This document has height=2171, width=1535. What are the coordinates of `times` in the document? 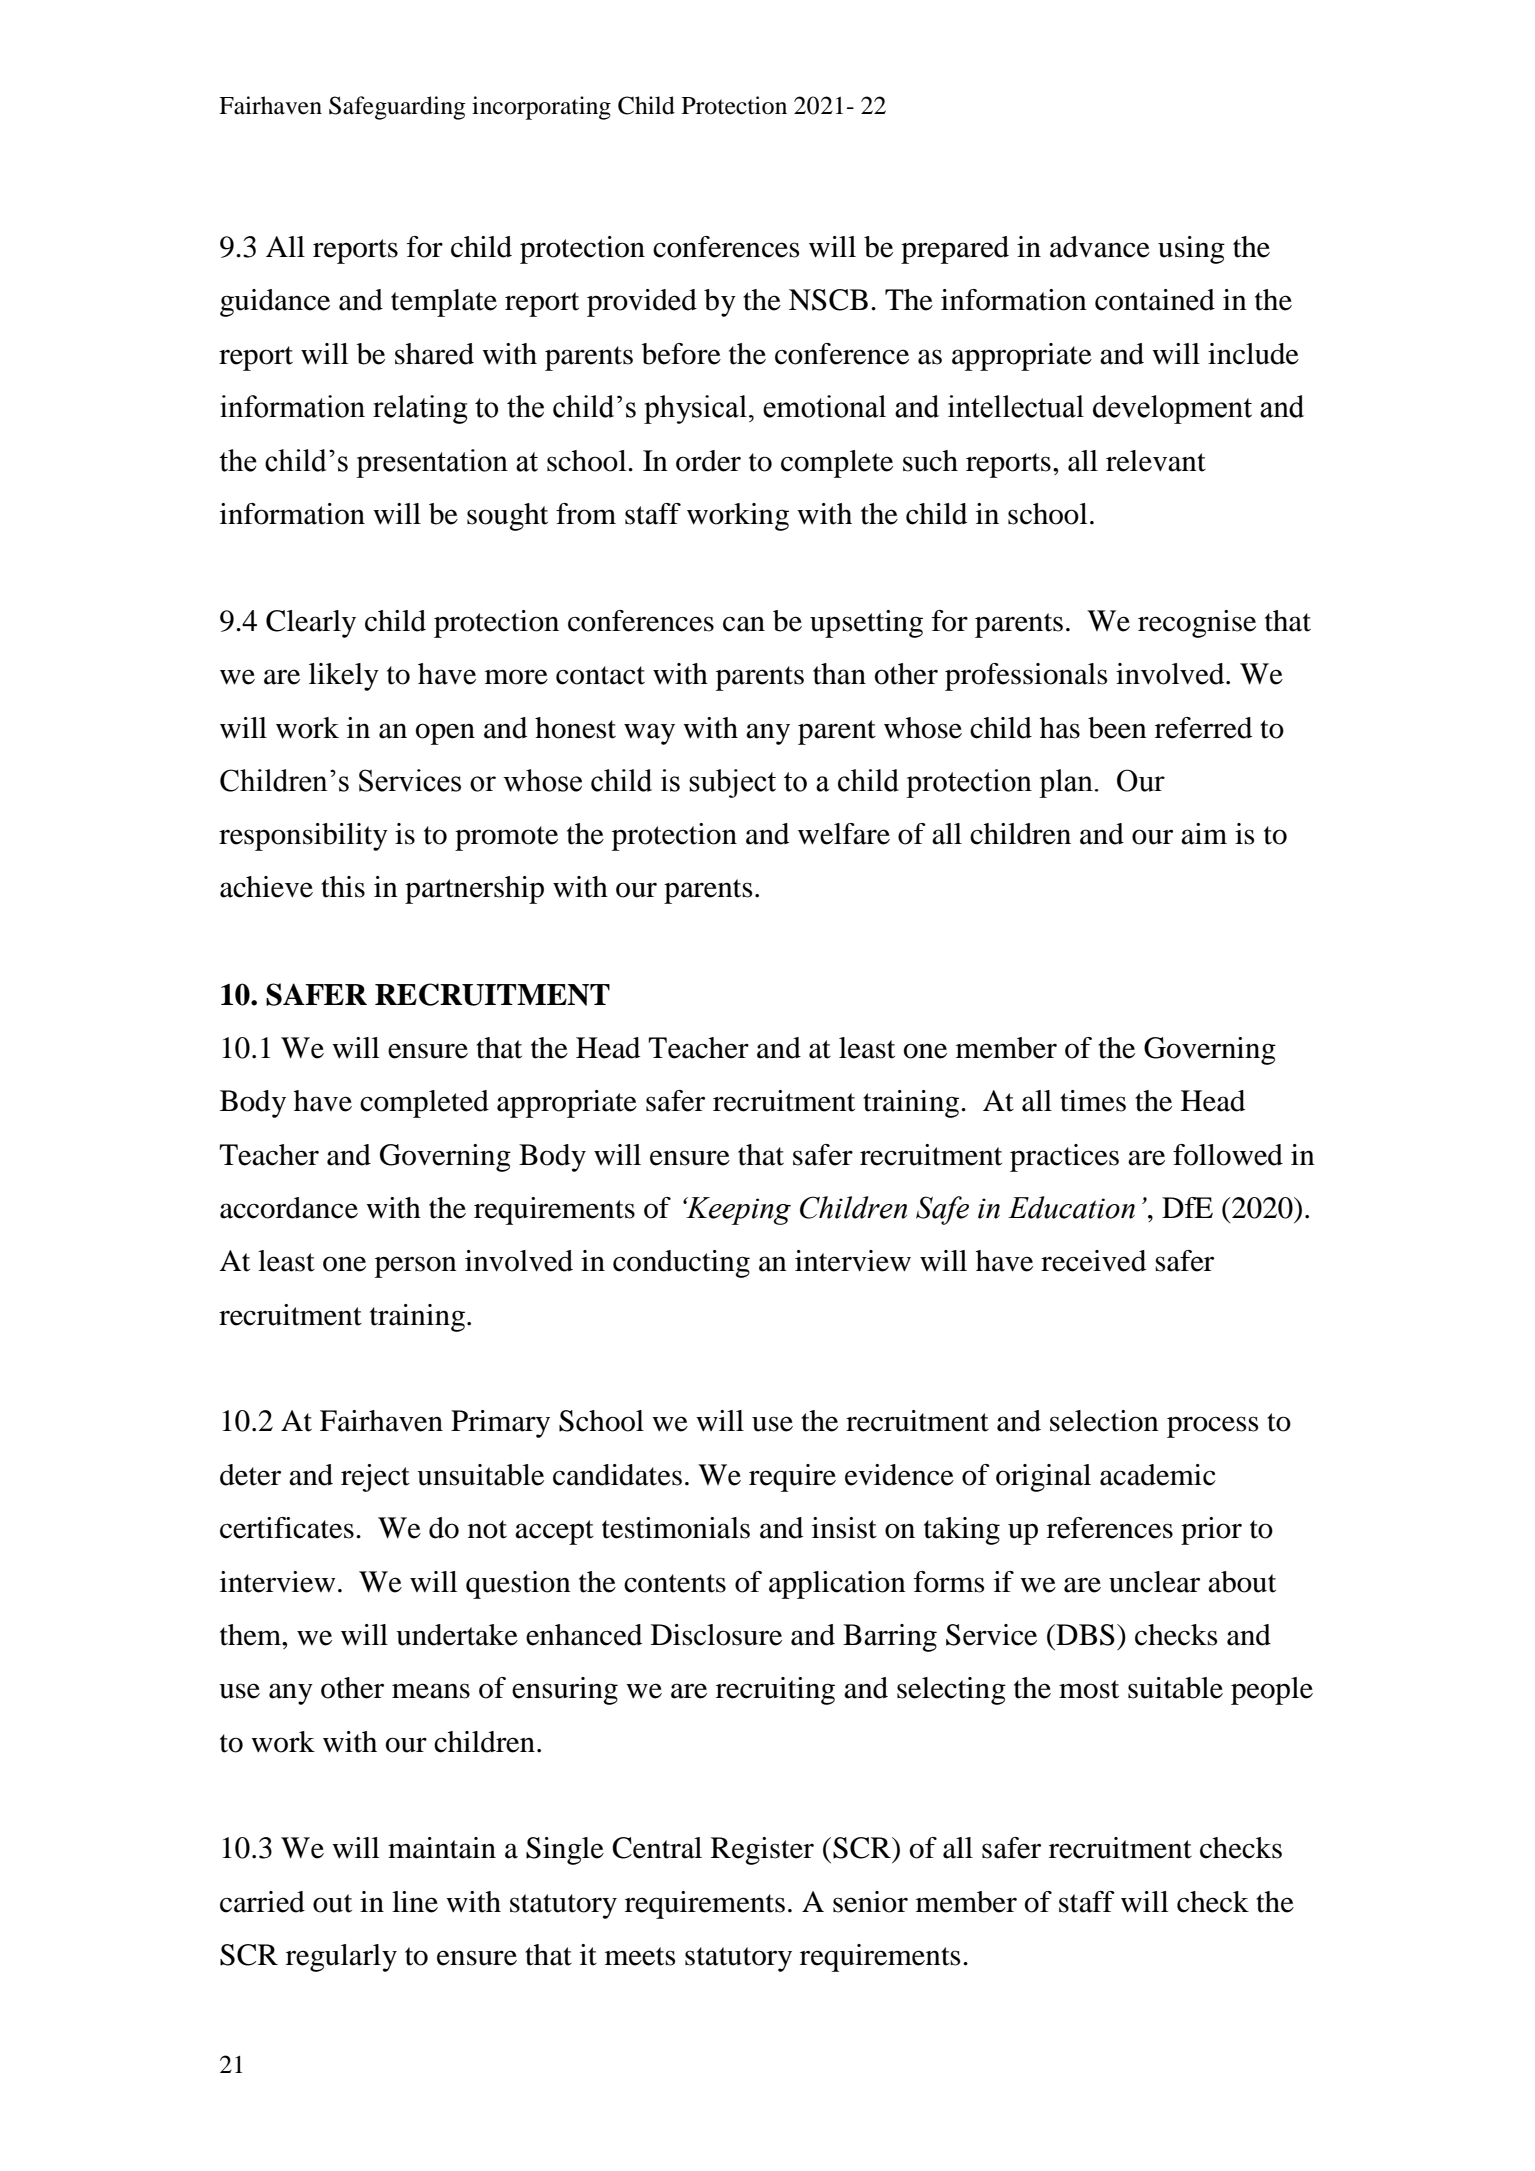 It's located at (1093, 1101).
